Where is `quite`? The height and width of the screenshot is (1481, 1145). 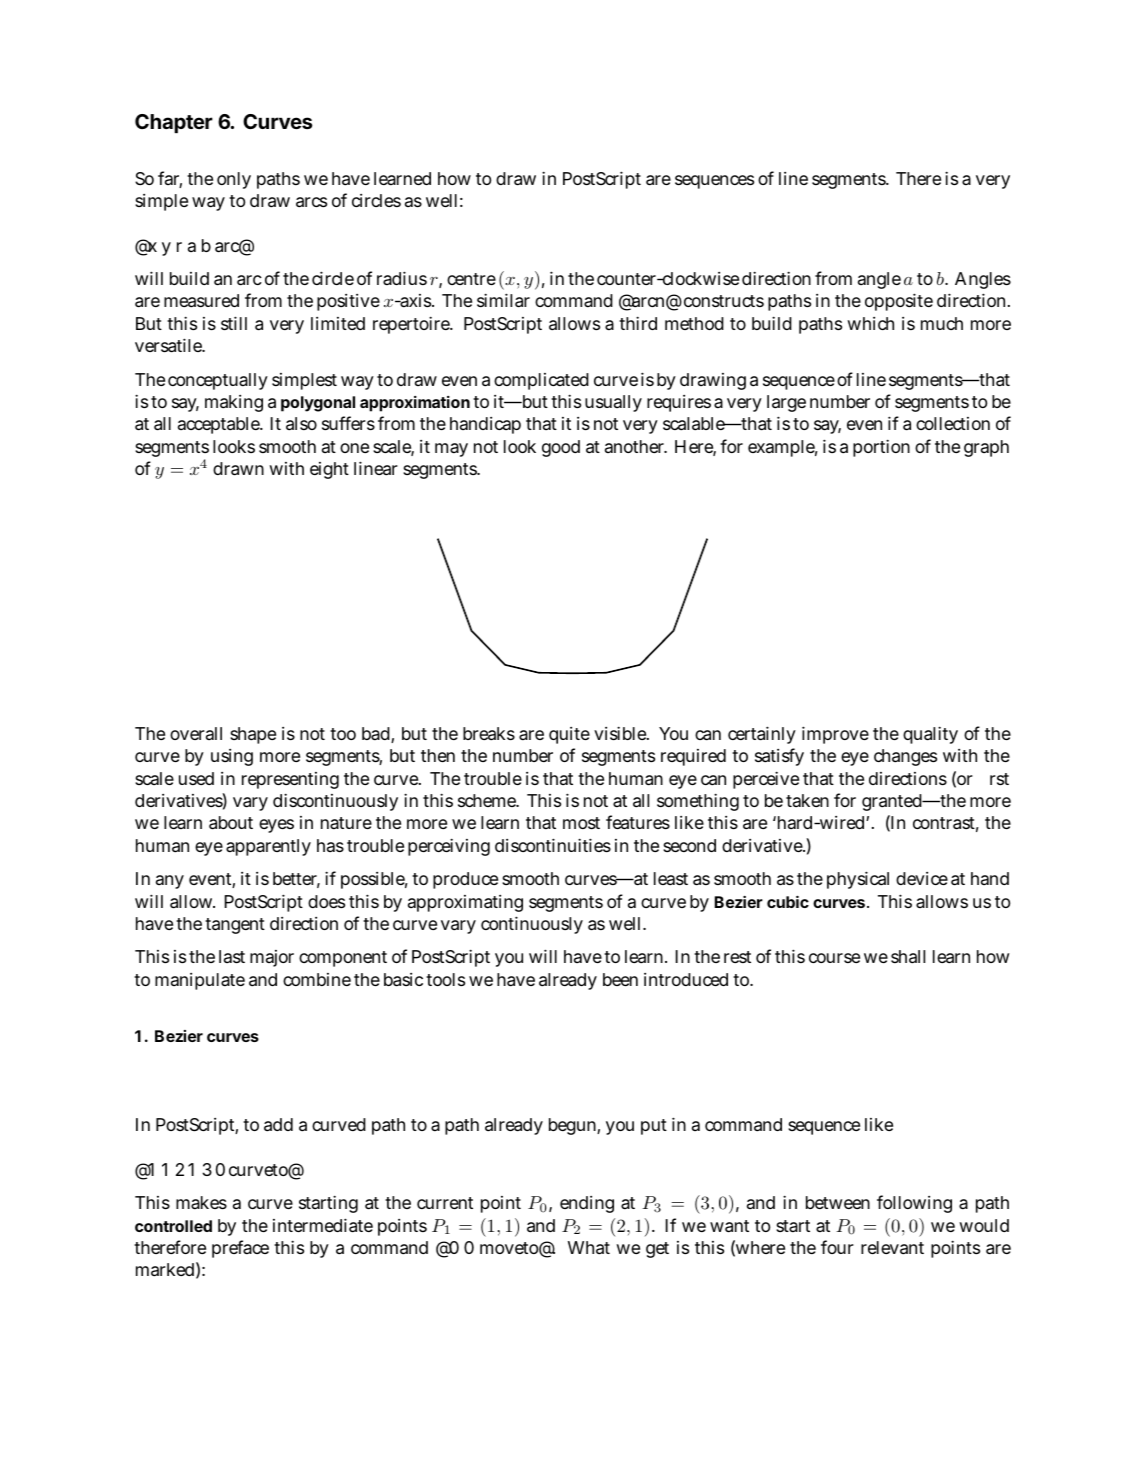 quite is located at coordinates (569, 735).
